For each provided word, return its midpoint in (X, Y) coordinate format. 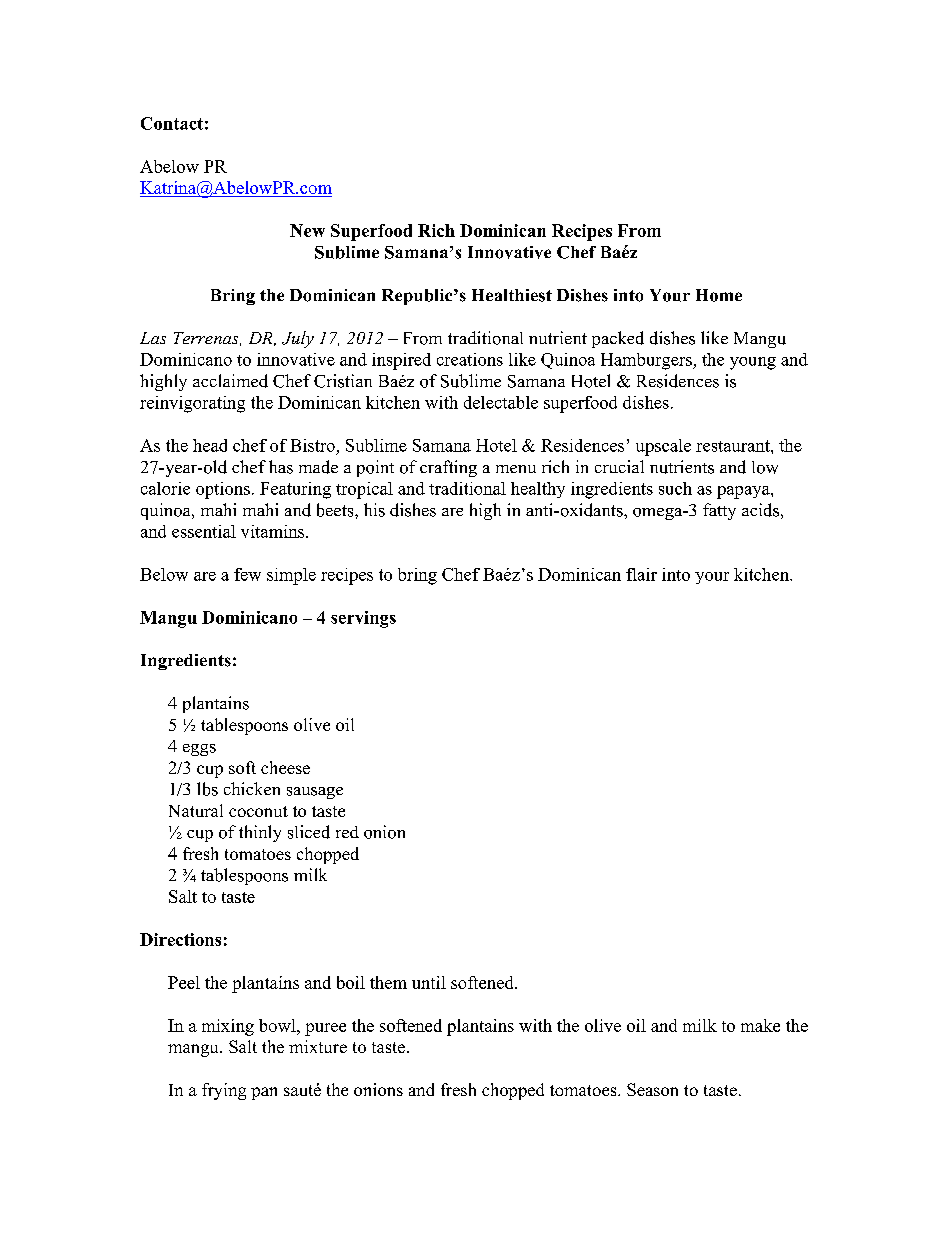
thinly (260, 833)
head (210, 445)
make (760, 1025)
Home (719, 295)
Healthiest (512, 295)
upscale (663, 447)
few (247, 574)
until (429, 982)
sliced (309, 832)
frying (224, 1091)
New (307, 230)
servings (363, 619)
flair (641, 574)
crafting (448, 468)
